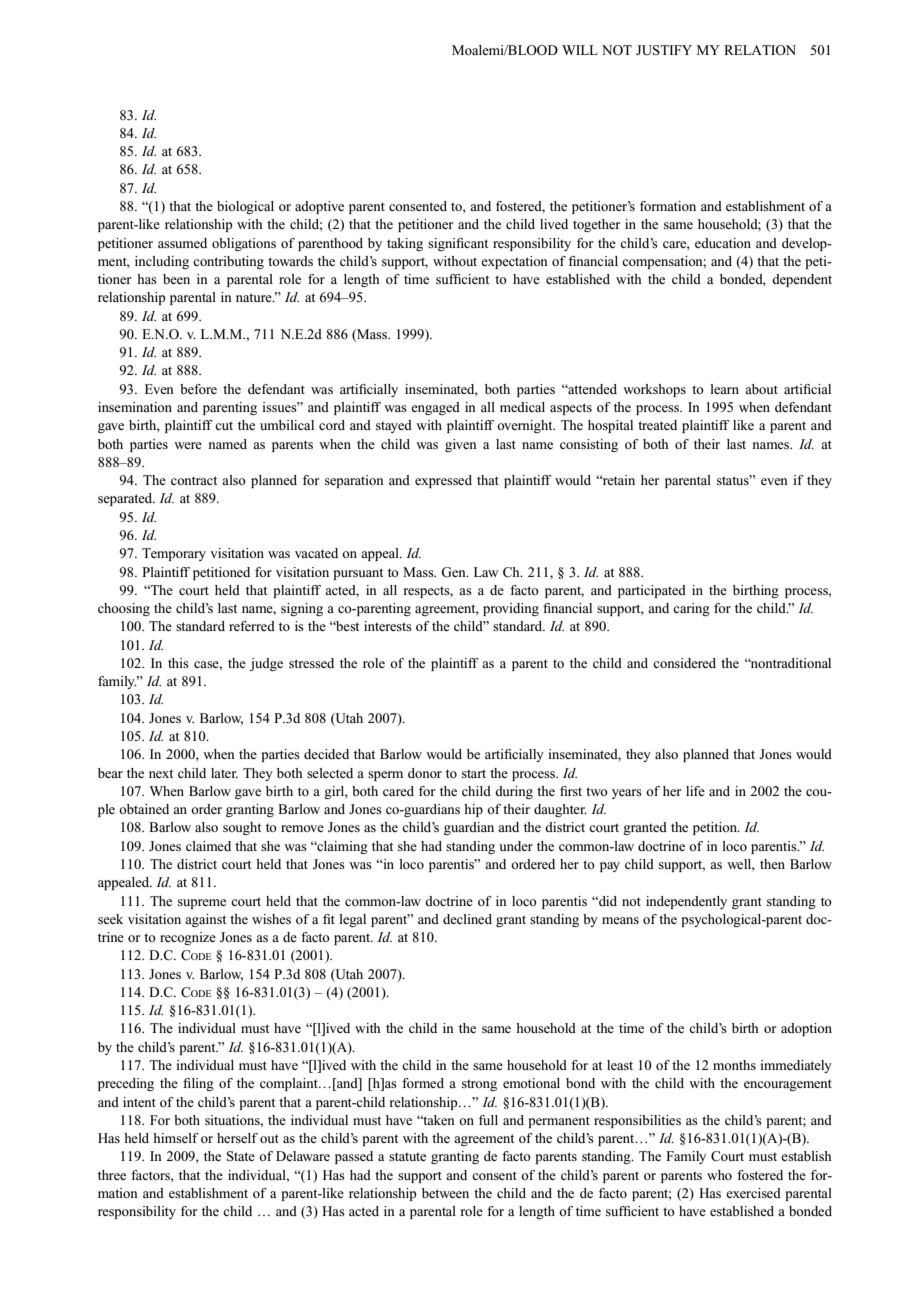 The height and width of the page is (1316, 906). I want to click on given, so click(461, 445).
